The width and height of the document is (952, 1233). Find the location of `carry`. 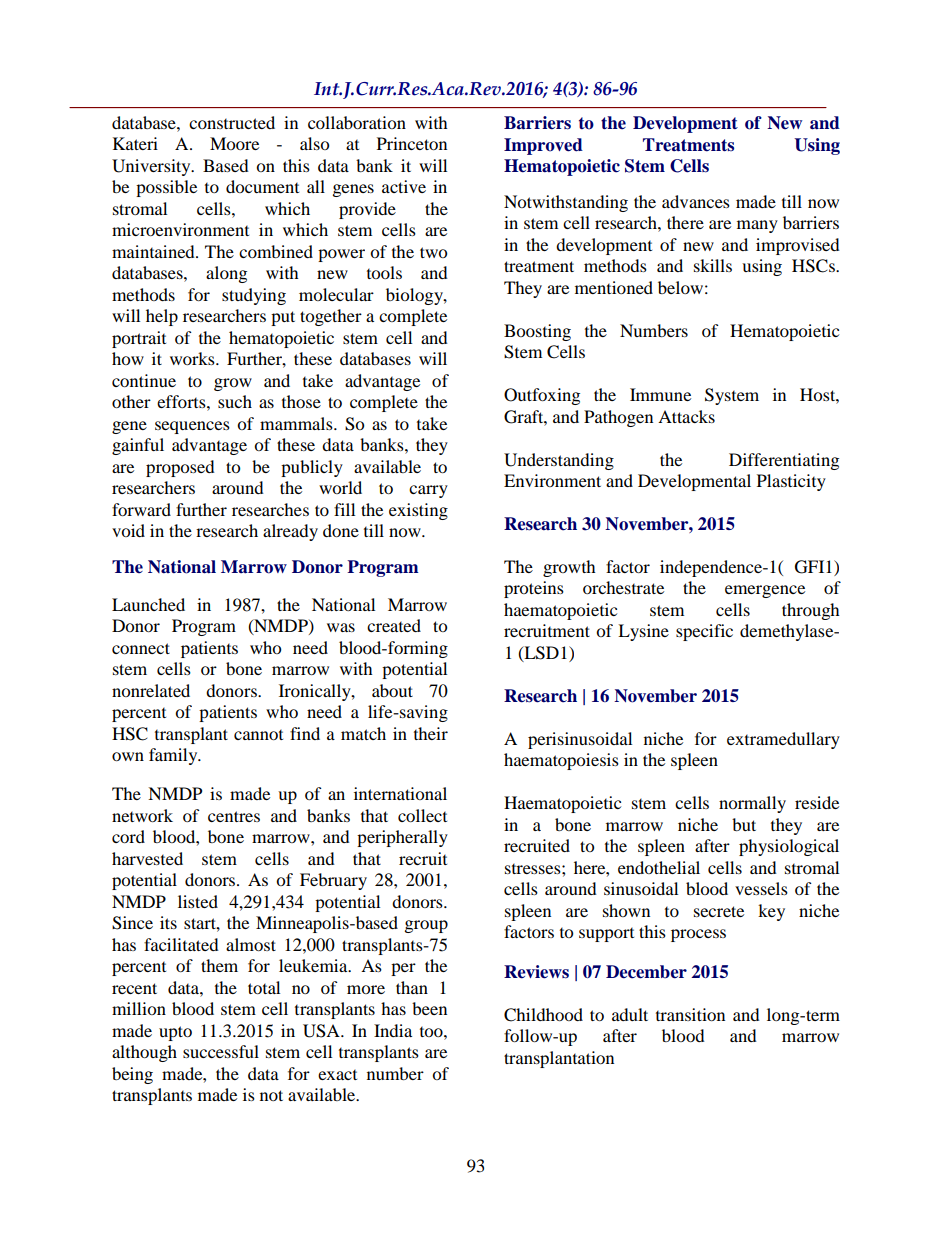

carry is located at coordinates (428, 491).
